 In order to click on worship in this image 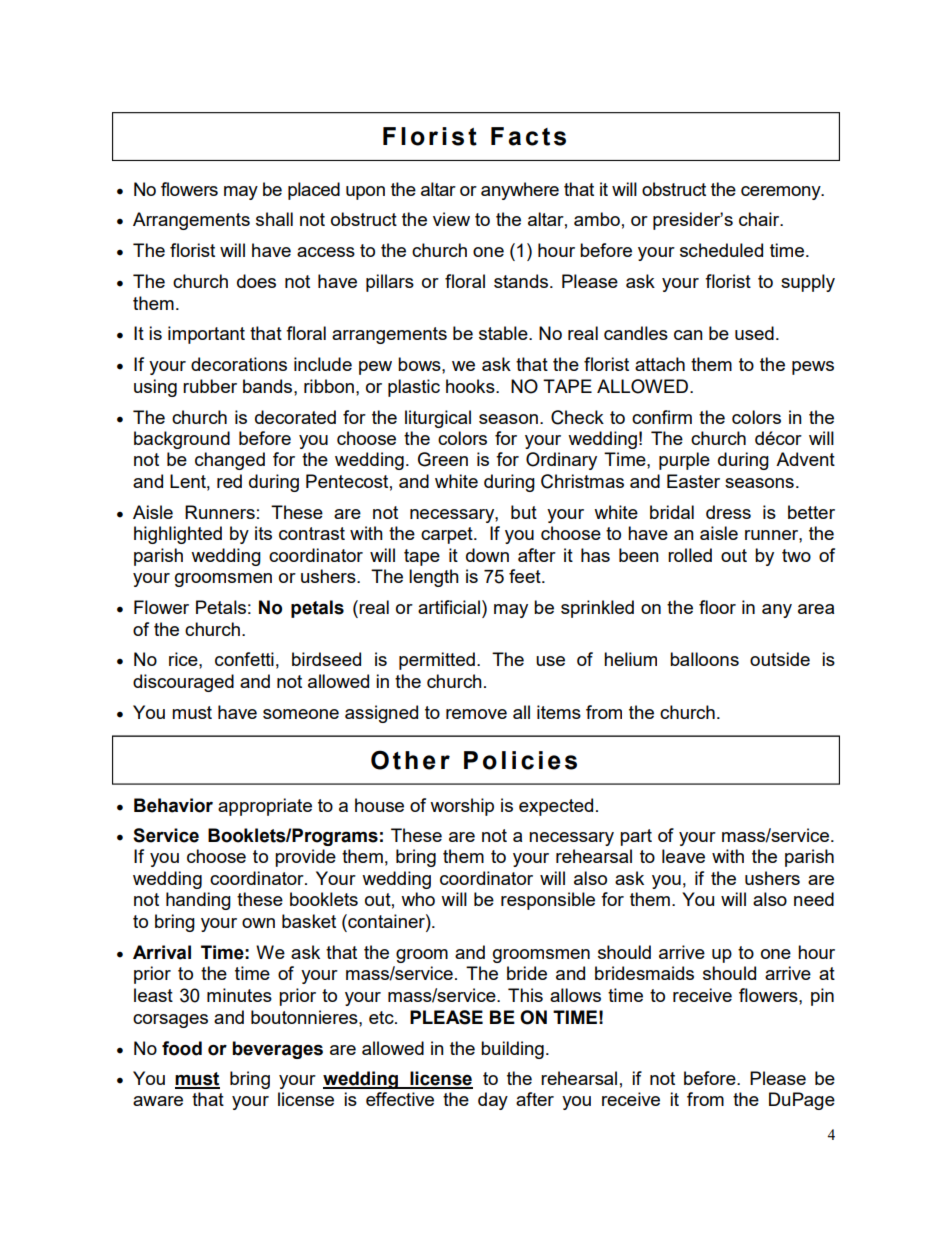, I will do `click(462, 807)`.
